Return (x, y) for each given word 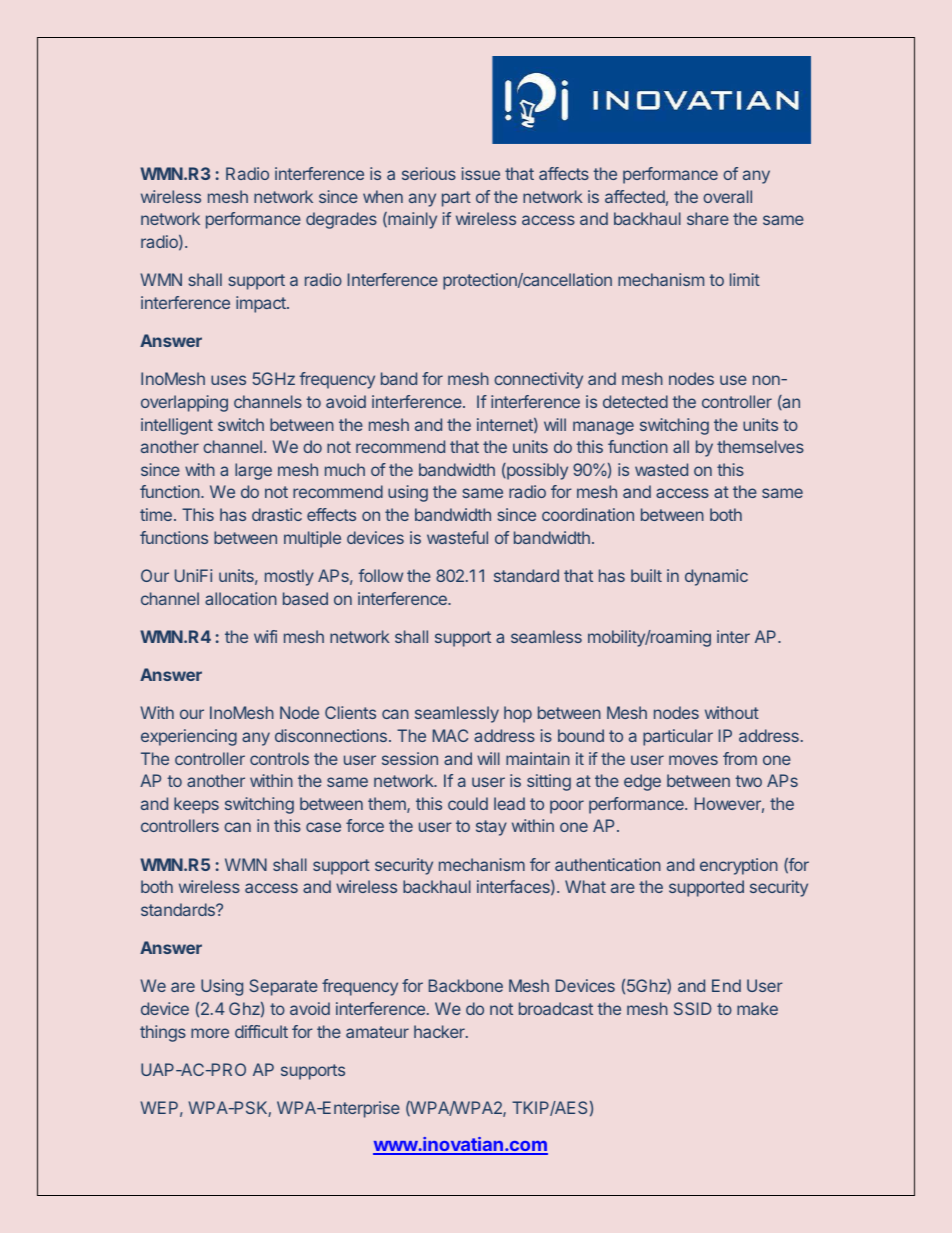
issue (481, 173)
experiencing (189, 737)
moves (693, 760)
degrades (341, 220)
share (708, 218)
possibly (536, 471)
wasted (661, 469)
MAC (450, 735)
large (253, 471)
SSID (693, 1008)
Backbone (466, 985)
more (210, 1033)
